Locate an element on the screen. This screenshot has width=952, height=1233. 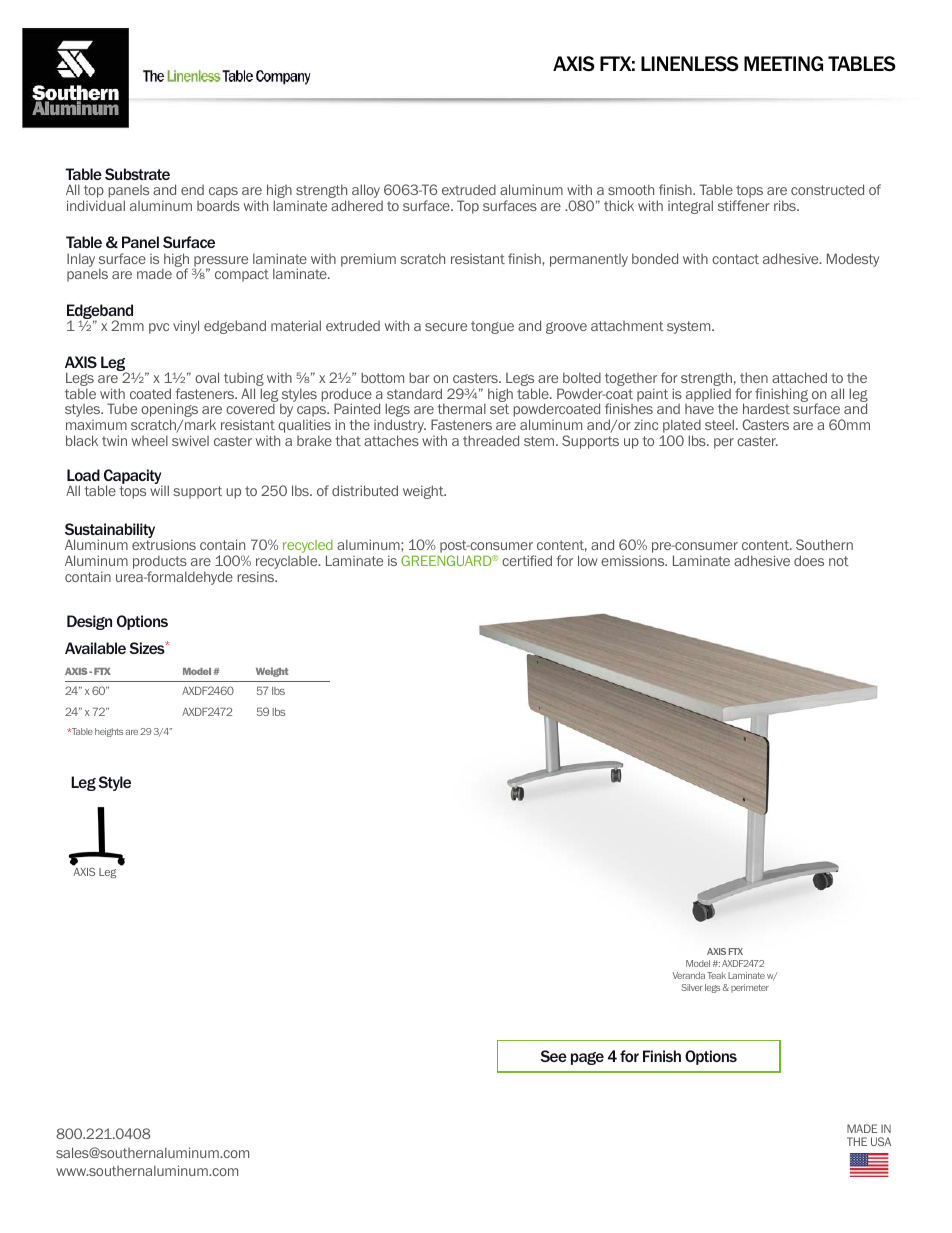
does is located at coordinates (809, 560).
